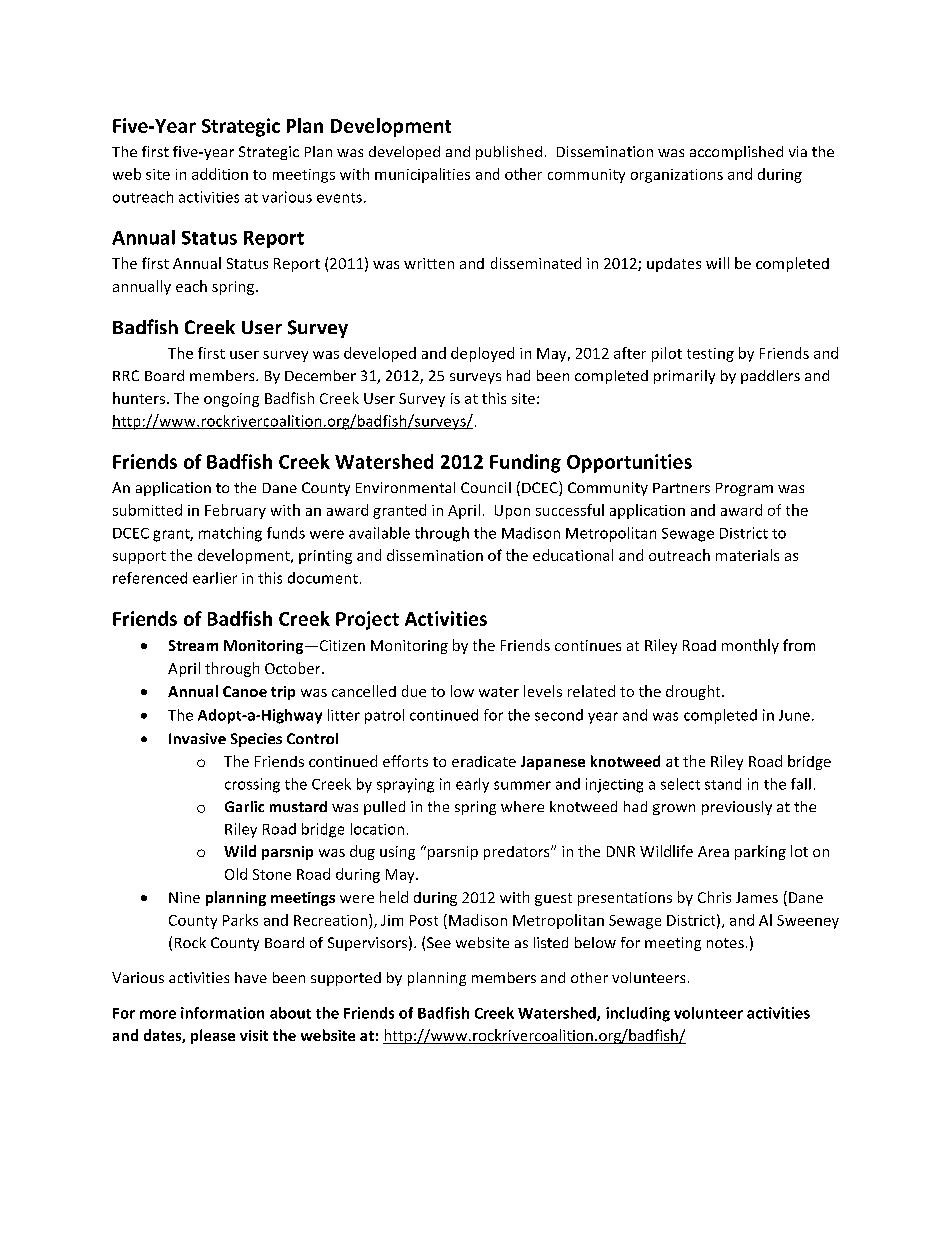 The width and height of the image is (952, 1233). Describe the element at coordinates (472, 785) in the image. I see `early` at that location.
